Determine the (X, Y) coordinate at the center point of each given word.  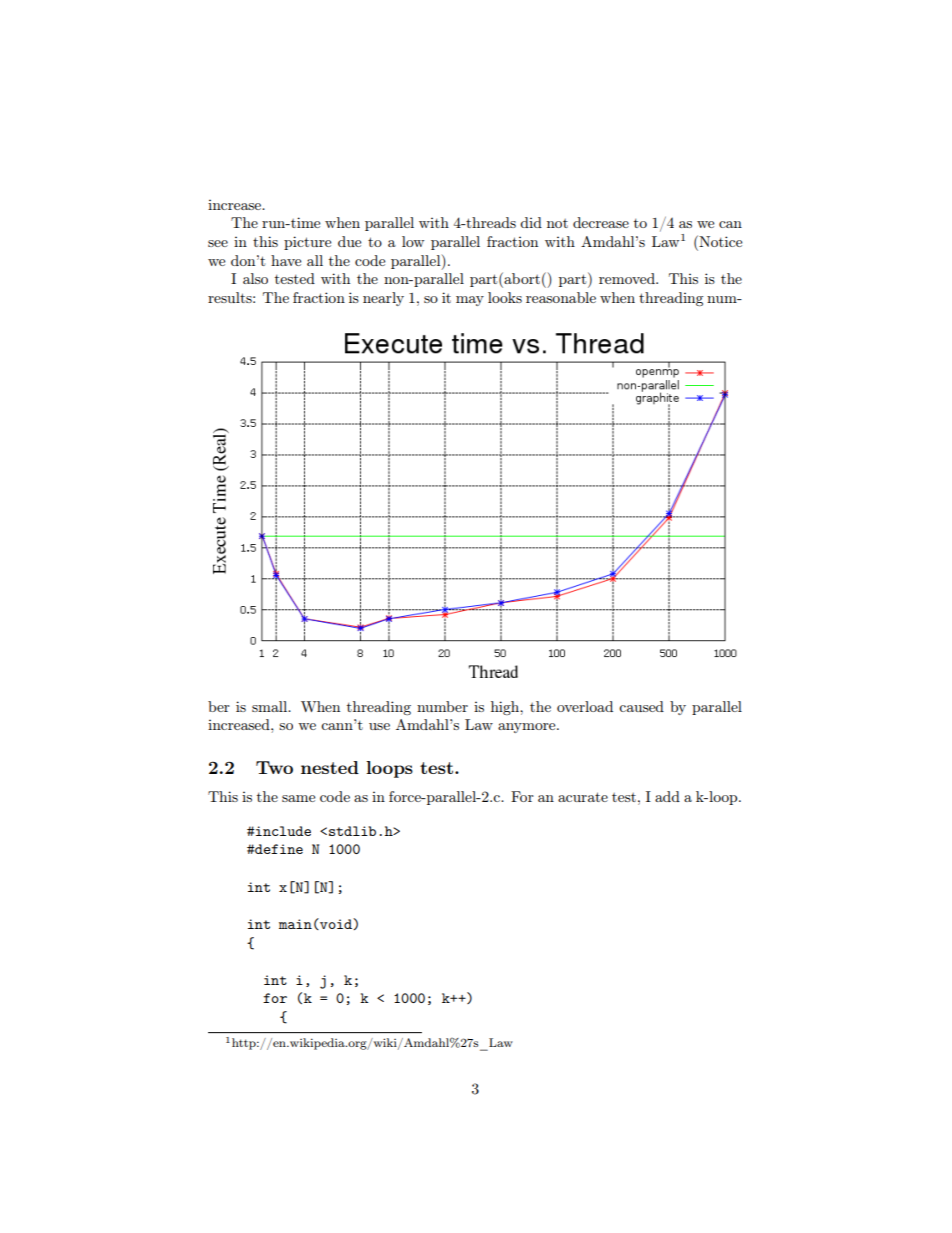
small (271, 706)
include (282, 831)
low (413, 241)
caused (641, 706)
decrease (601, 222)
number (442, 706)
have (286, 260)
